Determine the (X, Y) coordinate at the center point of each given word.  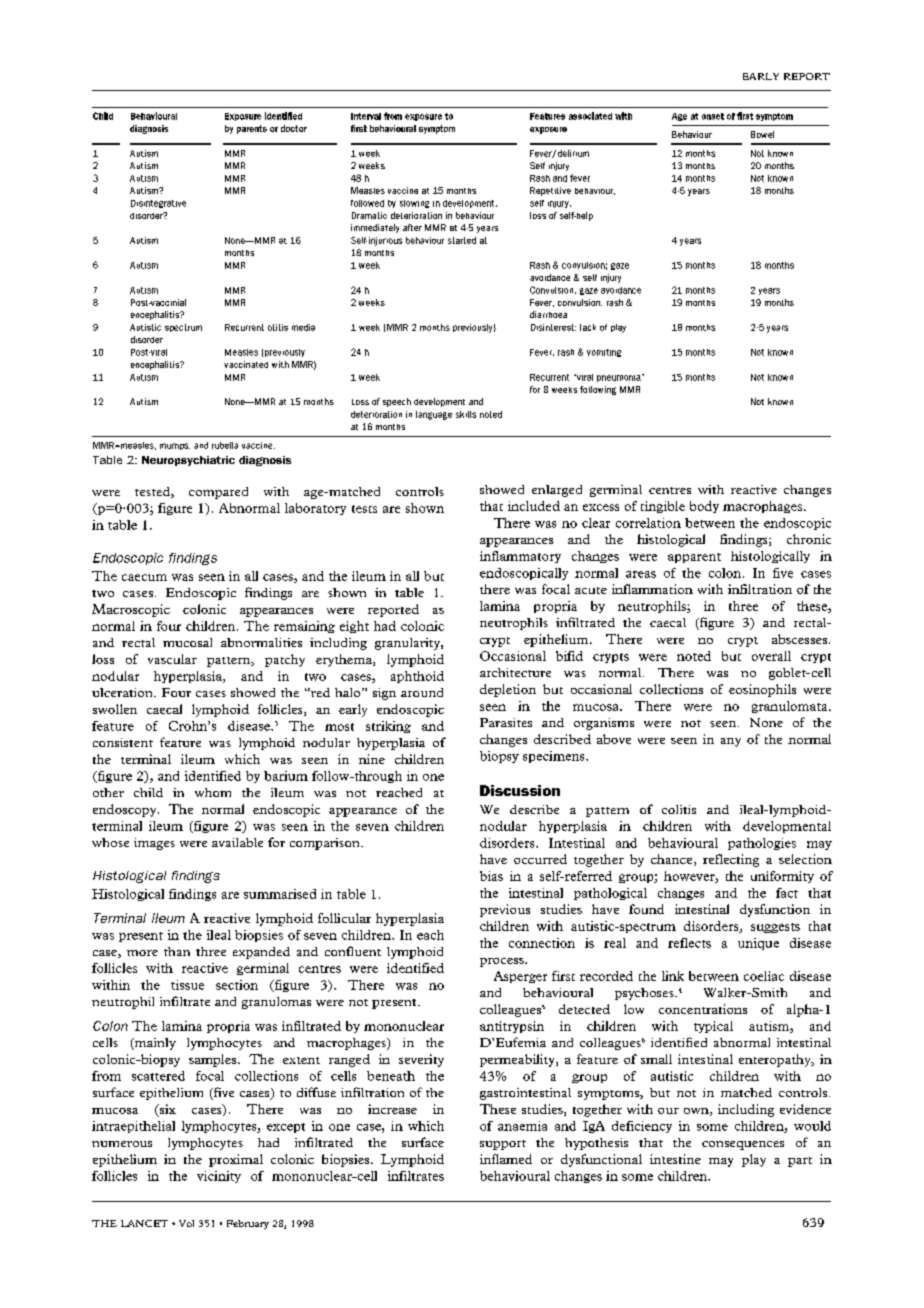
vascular (172, 659)
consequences (743, 1145)
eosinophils (762, 690)
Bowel (762, 134)
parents (252, 129)
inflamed (506, 1159)
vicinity (219, 1177)
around (422, 692)
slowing (414, 204)
